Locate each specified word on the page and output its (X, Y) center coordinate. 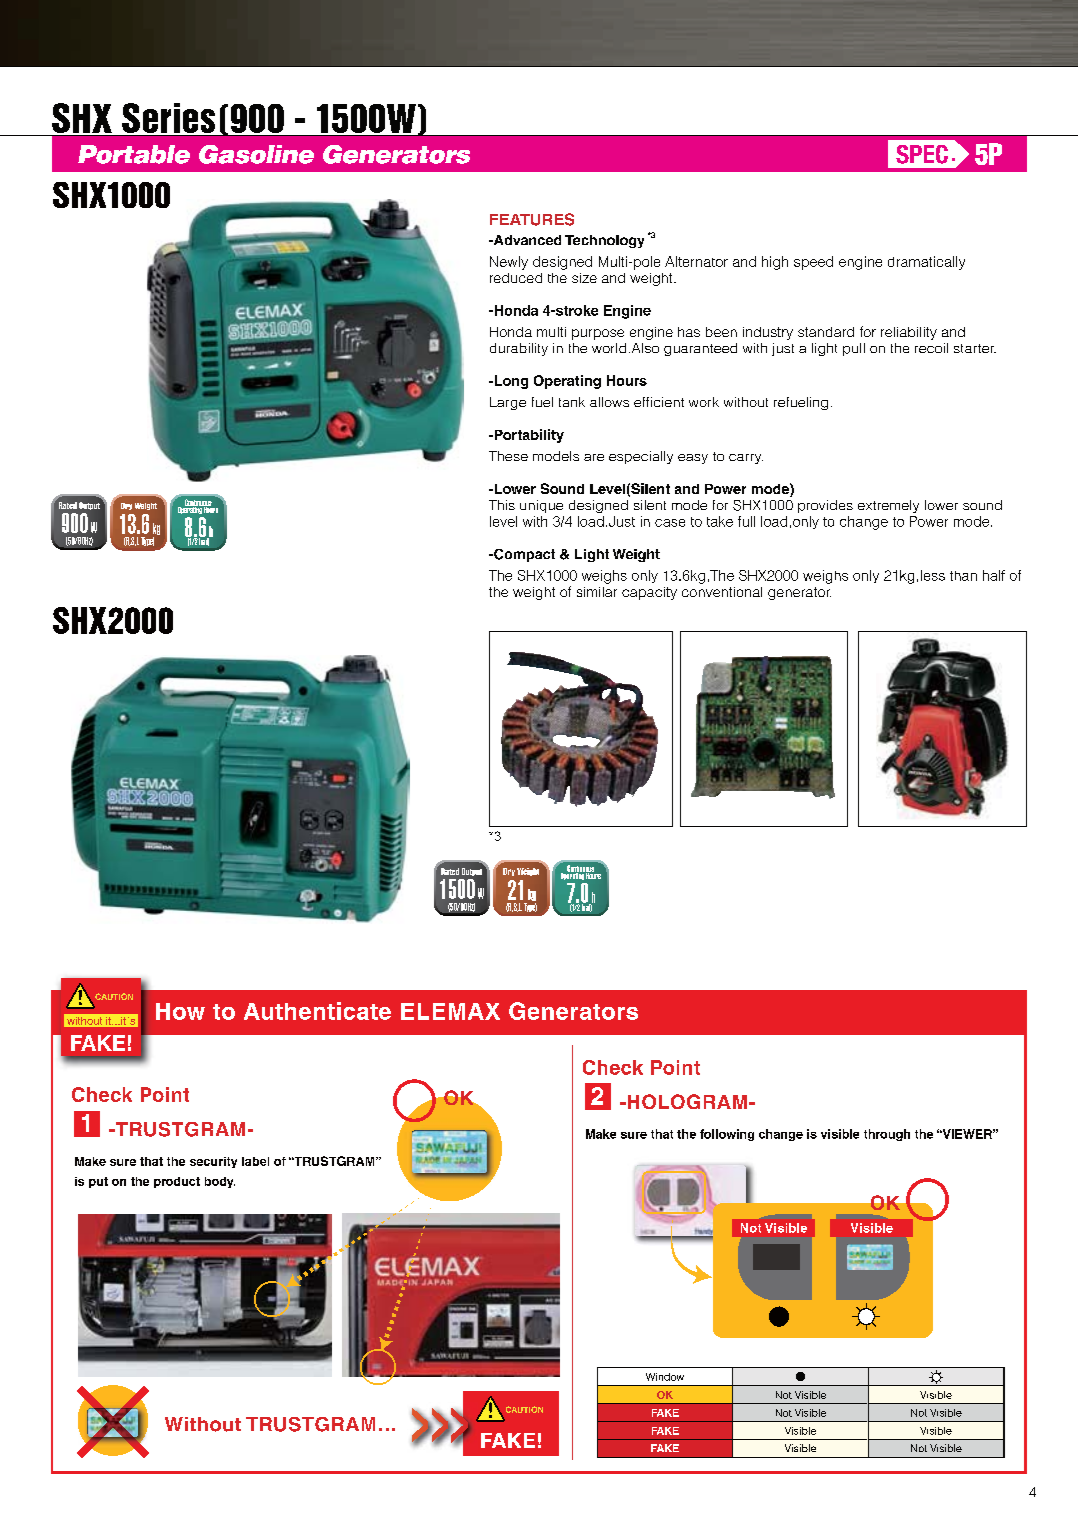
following (727, 1135)
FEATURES (532, 219)
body (220, 1182)
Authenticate (317, 1011)
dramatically (926, 263)
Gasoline (256, 154)
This (502, 505)
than (963, 576)
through (887, 1135)
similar (597, 592)
